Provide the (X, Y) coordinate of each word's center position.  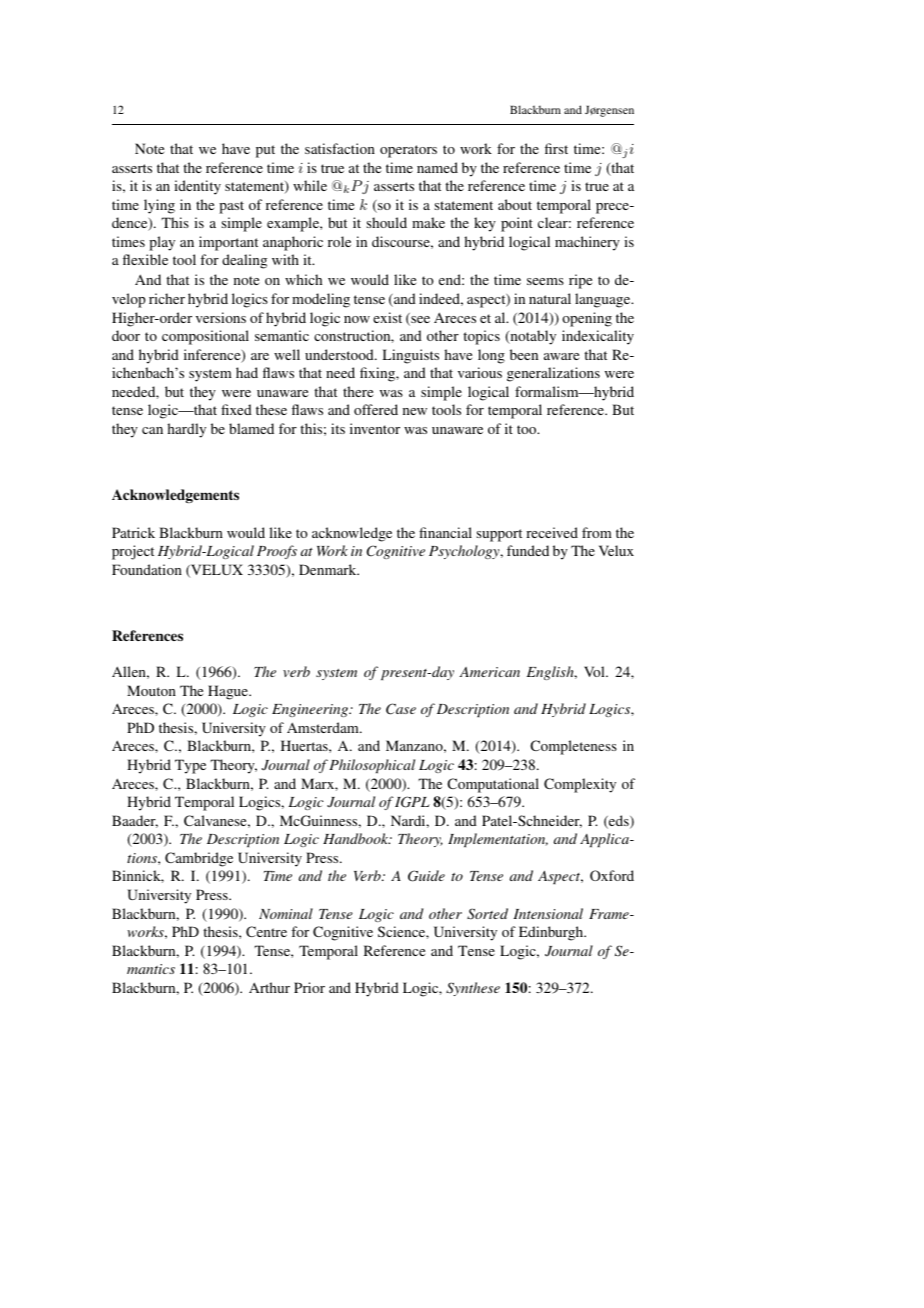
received (552, 532)
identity (197, 187)
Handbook (357, 838)
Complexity (580, 785)
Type (190, 766)
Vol (595, 671)
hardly (186, 430)
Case (401, 709)
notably (532, 337)
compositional (205, 337)
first (556, 148)
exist (387, 317)
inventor (375, 428)
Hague (229, 692)
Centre (266, 931)
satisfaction (340, 148)
